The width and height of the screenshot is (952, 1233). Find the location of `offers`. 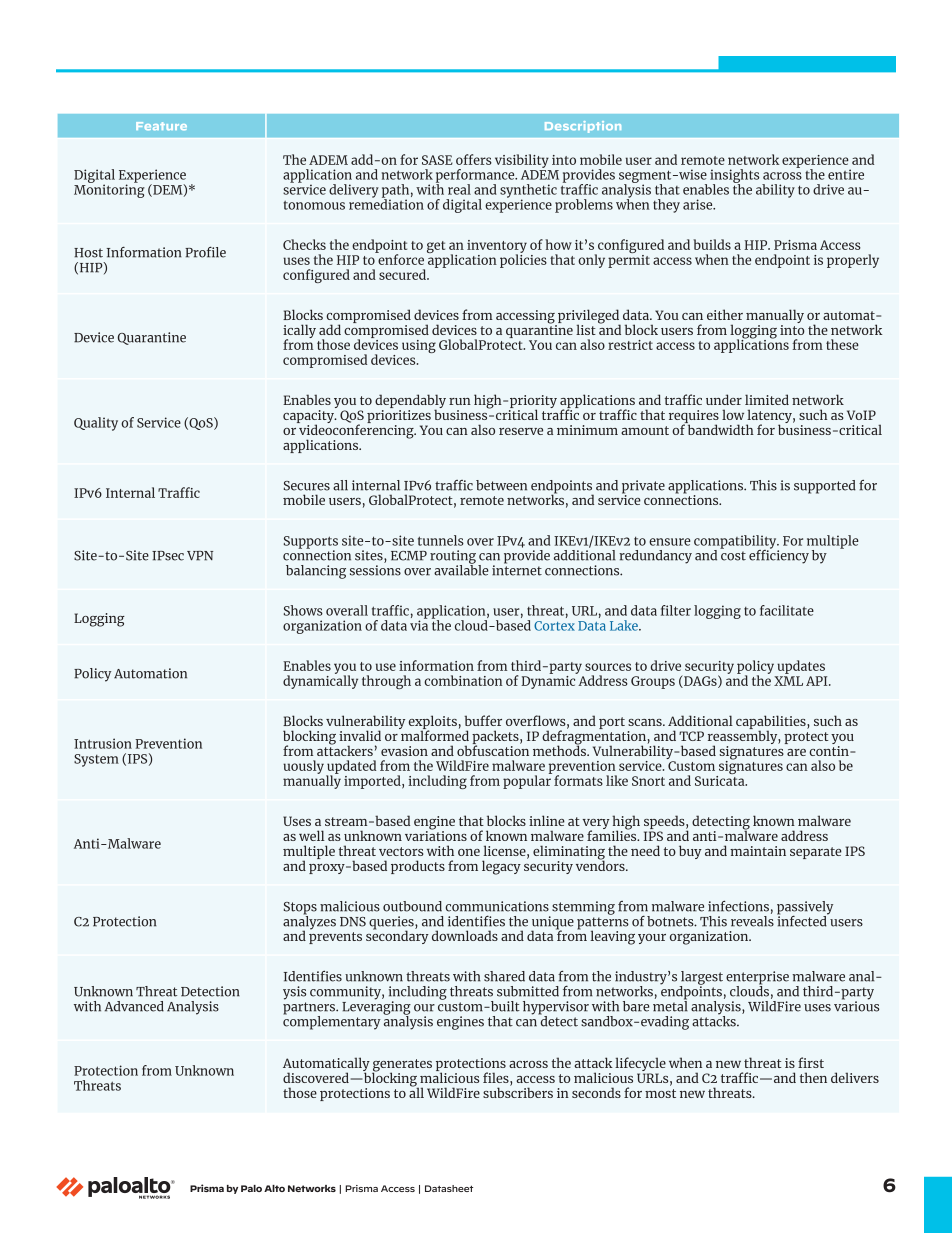

offers is located at coordinates (474, 159).
